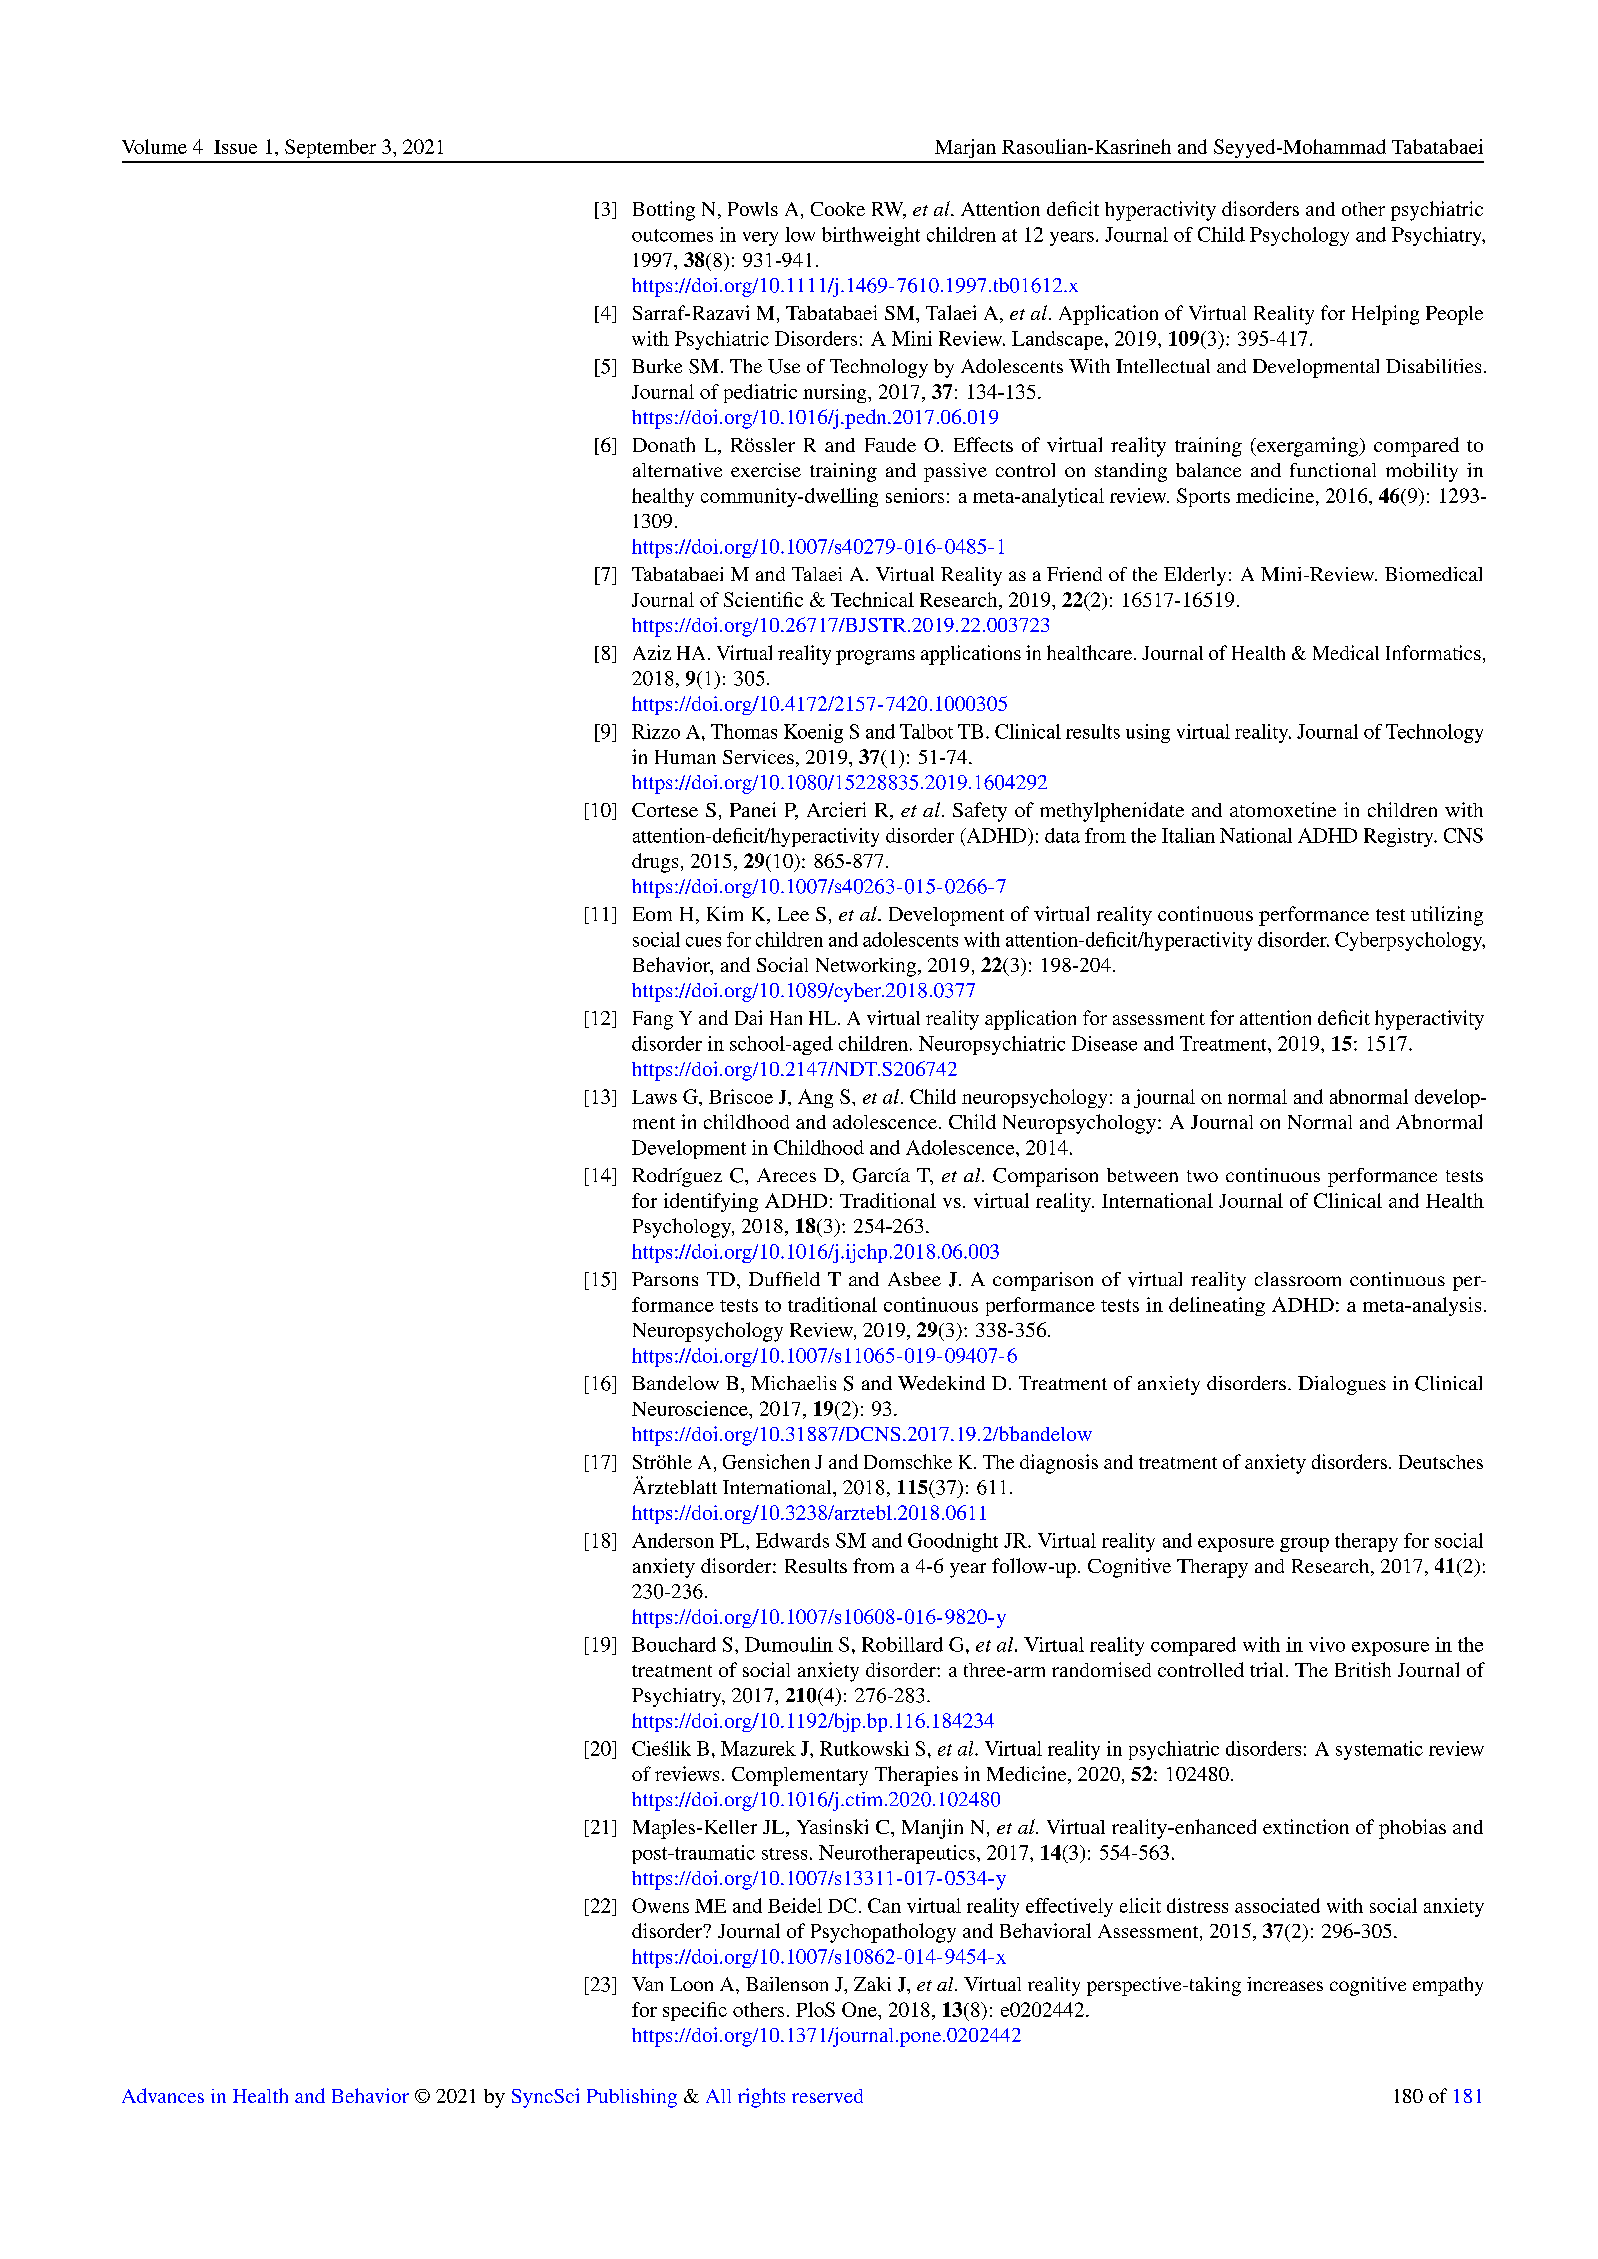 The image size is (1598, 2259). What do you see at coordinates (838, 209) in the screenshot?
I see `Cooke` at bounding box center [838, 209].
